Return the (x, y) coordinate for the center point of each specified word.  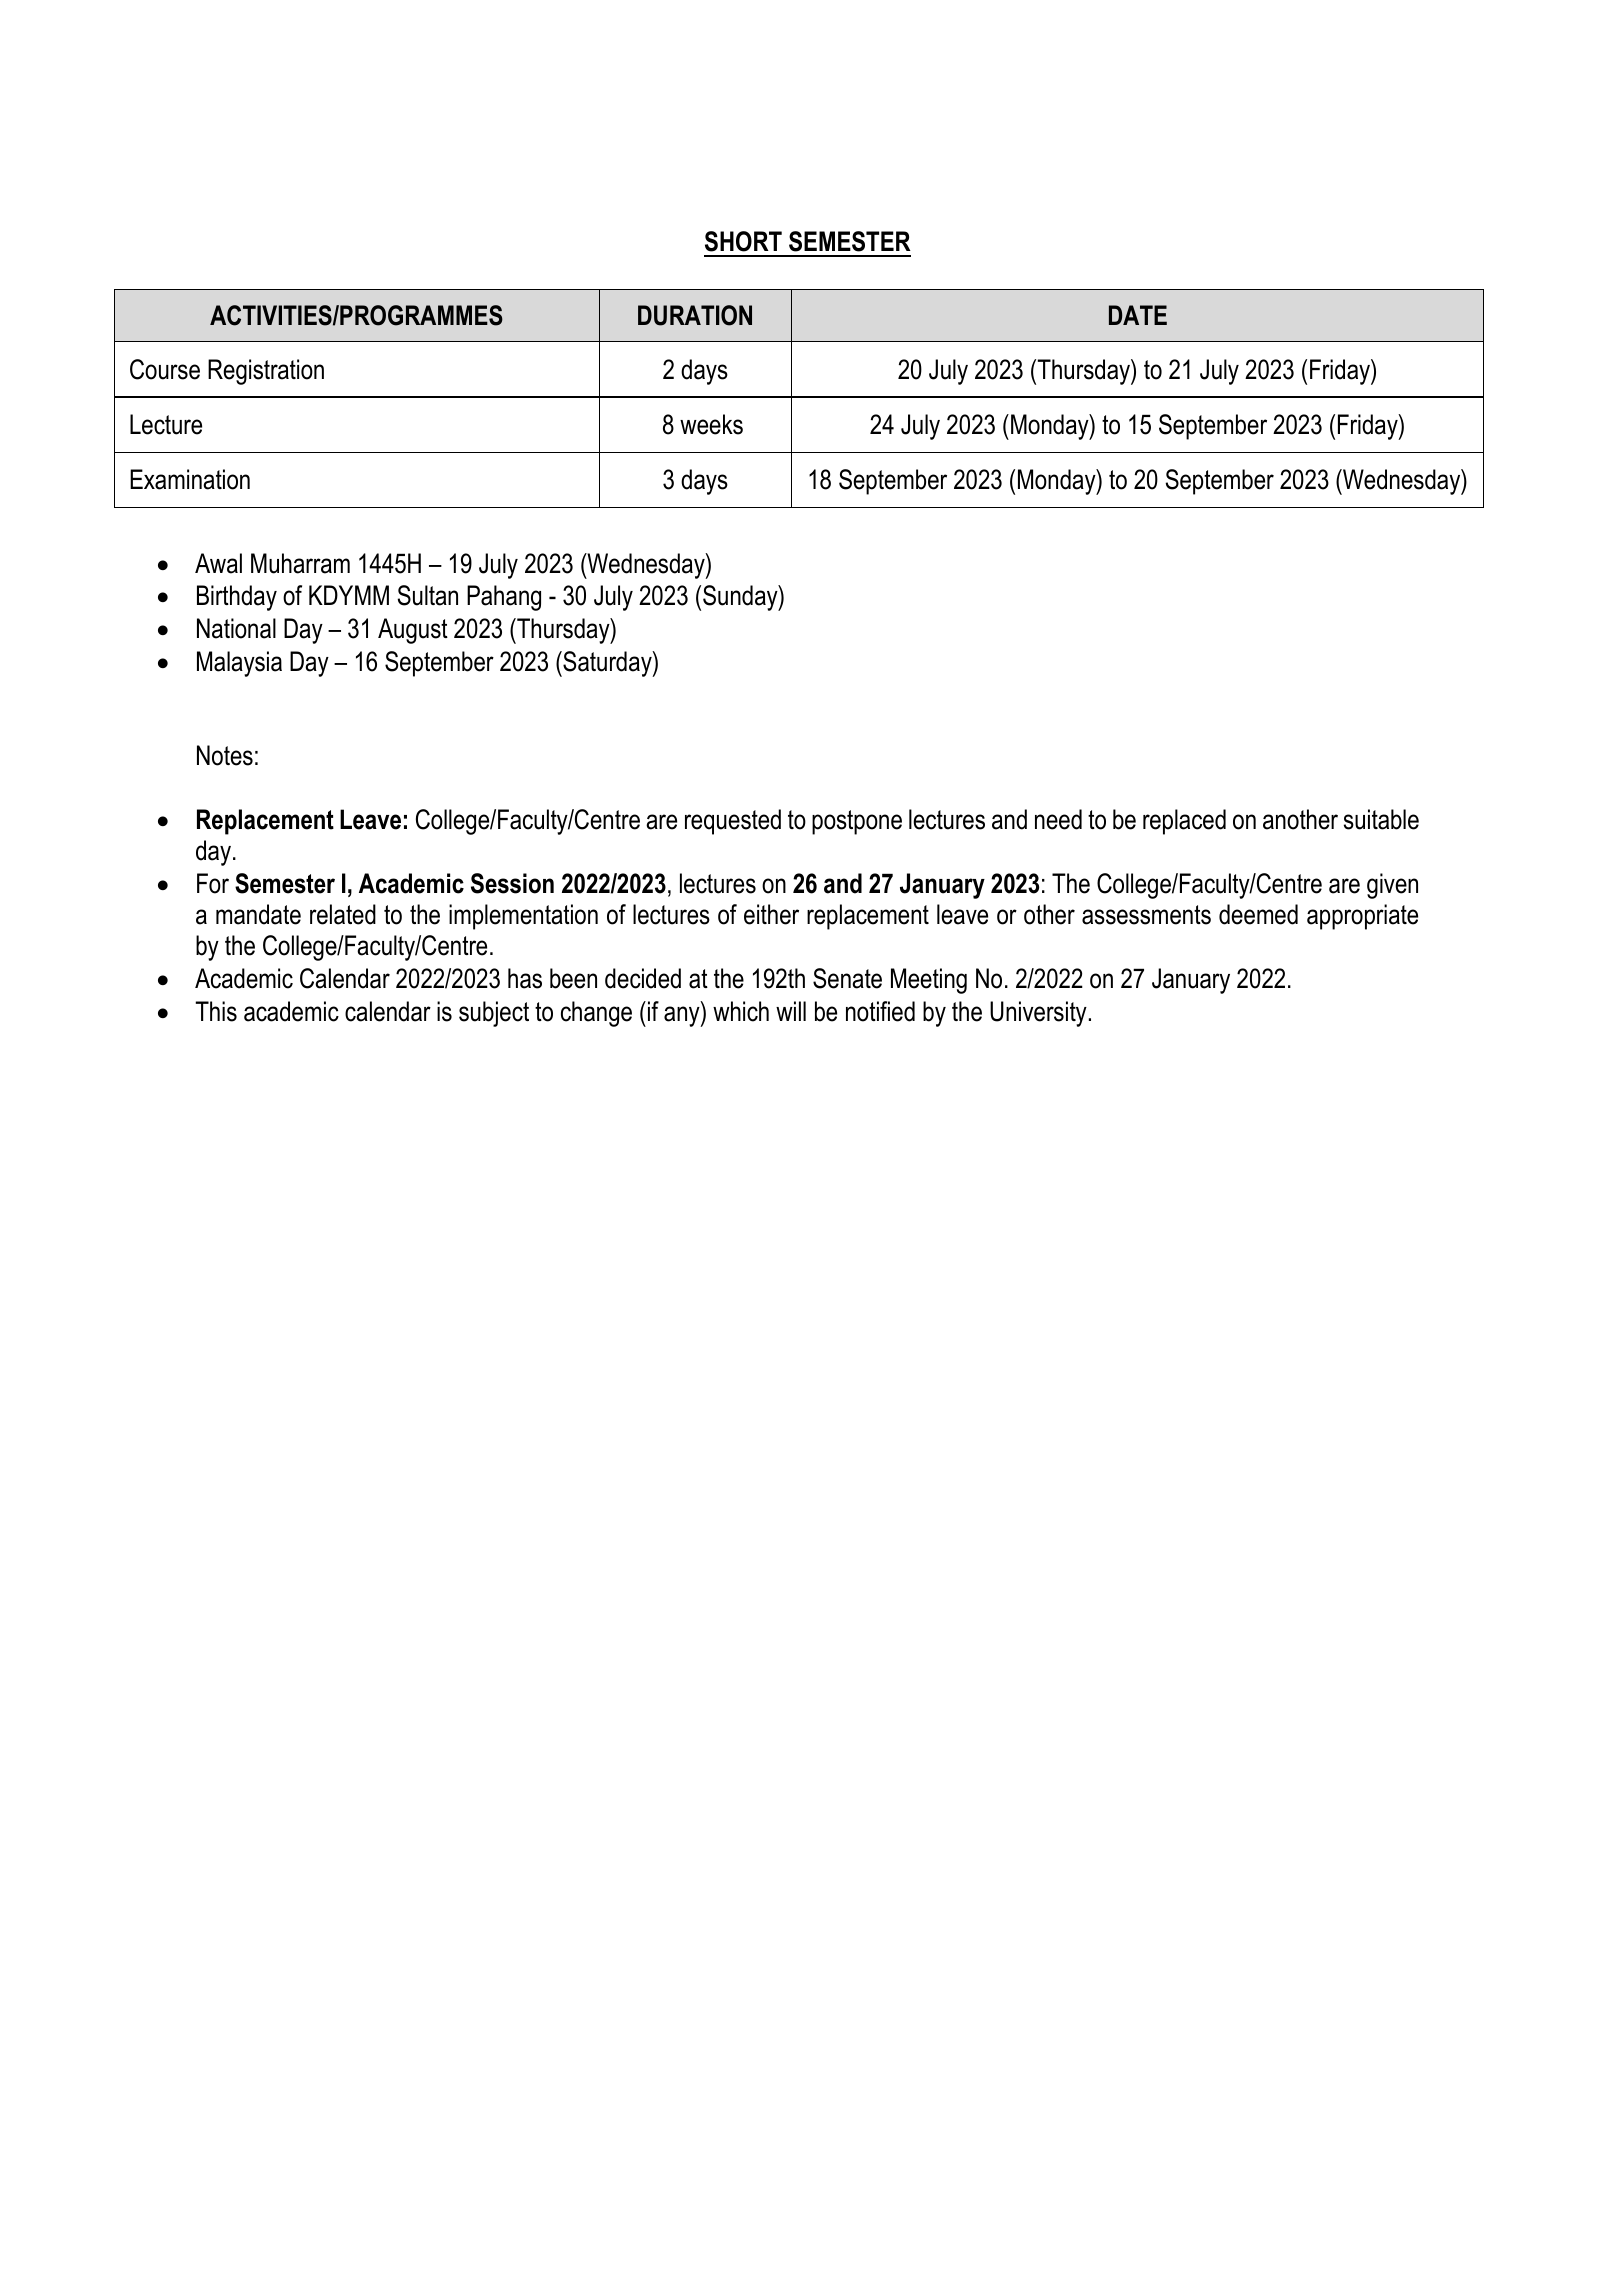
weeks (711, 424)
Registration (266, 372)
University (1038, 1014)
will (791, 1011)
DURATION (695, 315)
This (216, 1011)
